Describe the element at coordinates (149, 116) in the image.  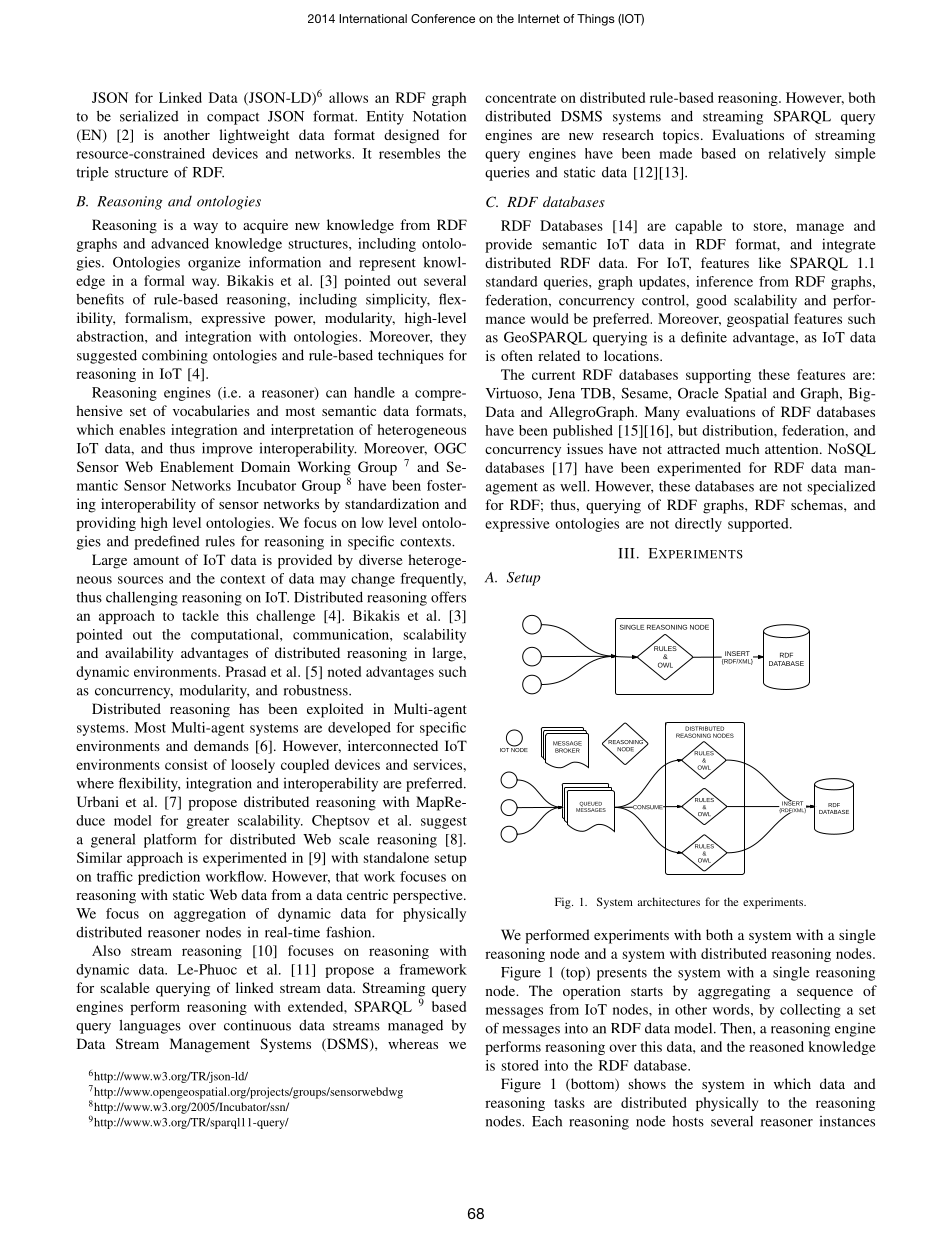
I see `serialized` at that location.
